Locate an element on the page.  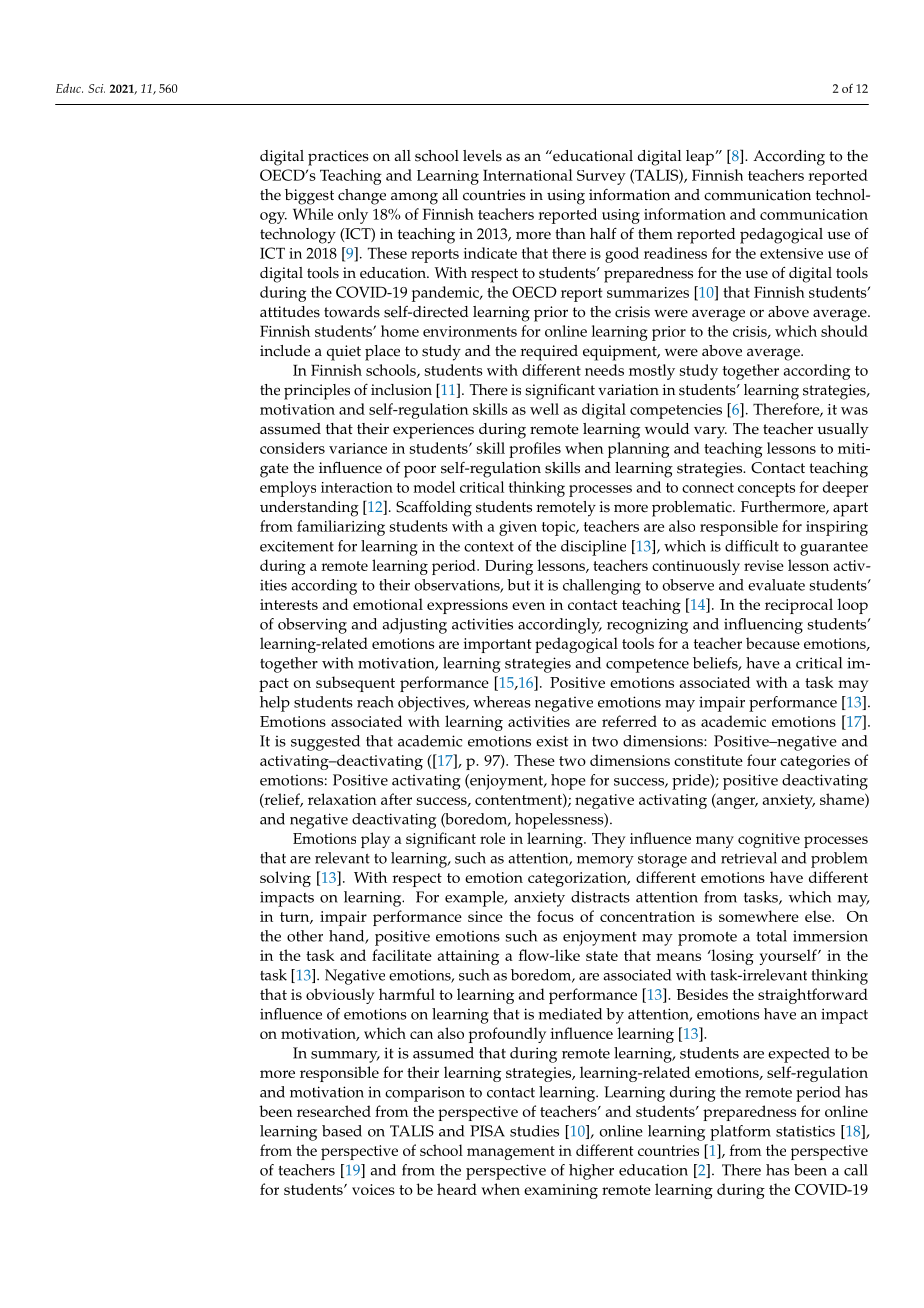
change is located at coordinates (362, 197).
